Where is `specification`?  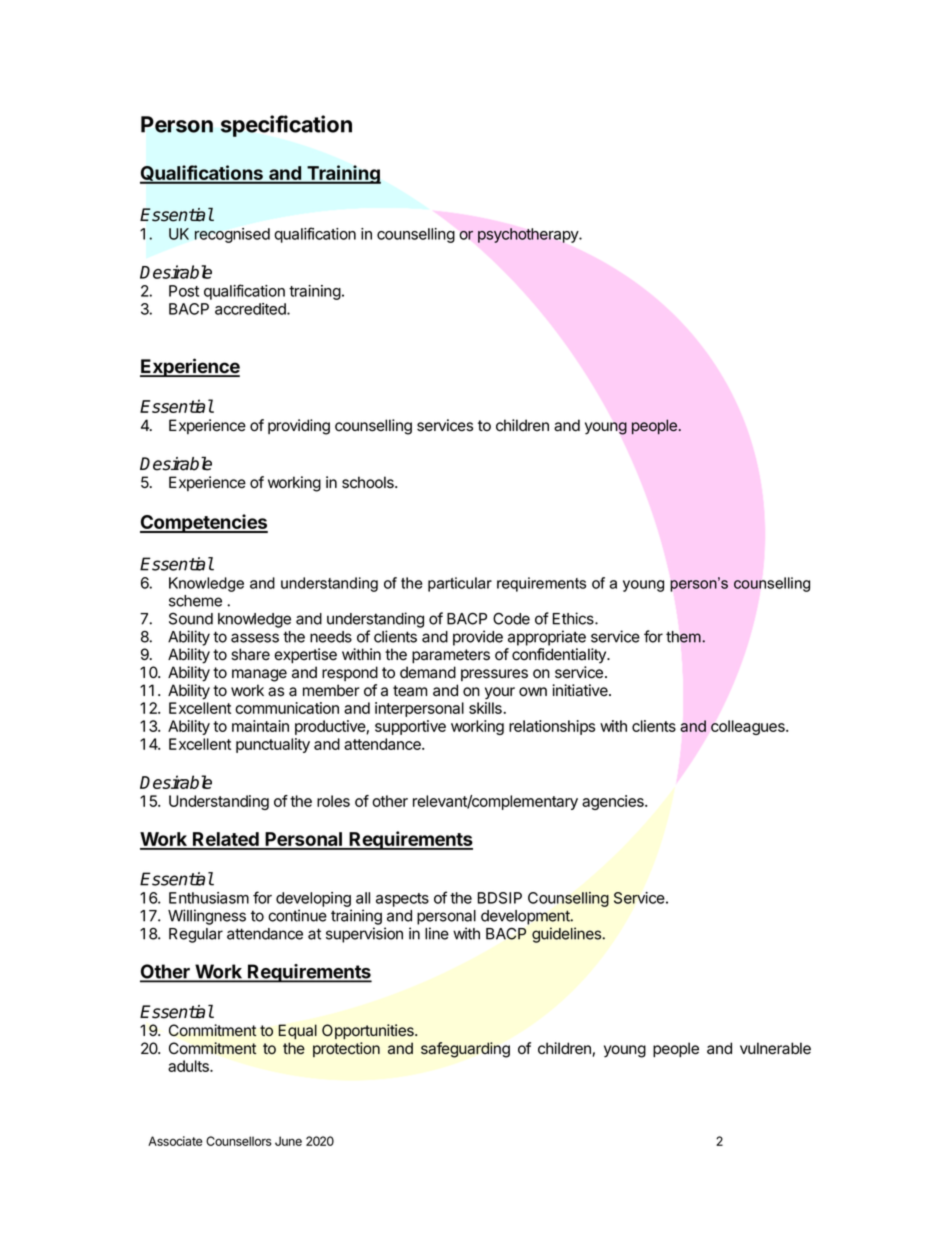
specification is located at coordinates (286, 126).
